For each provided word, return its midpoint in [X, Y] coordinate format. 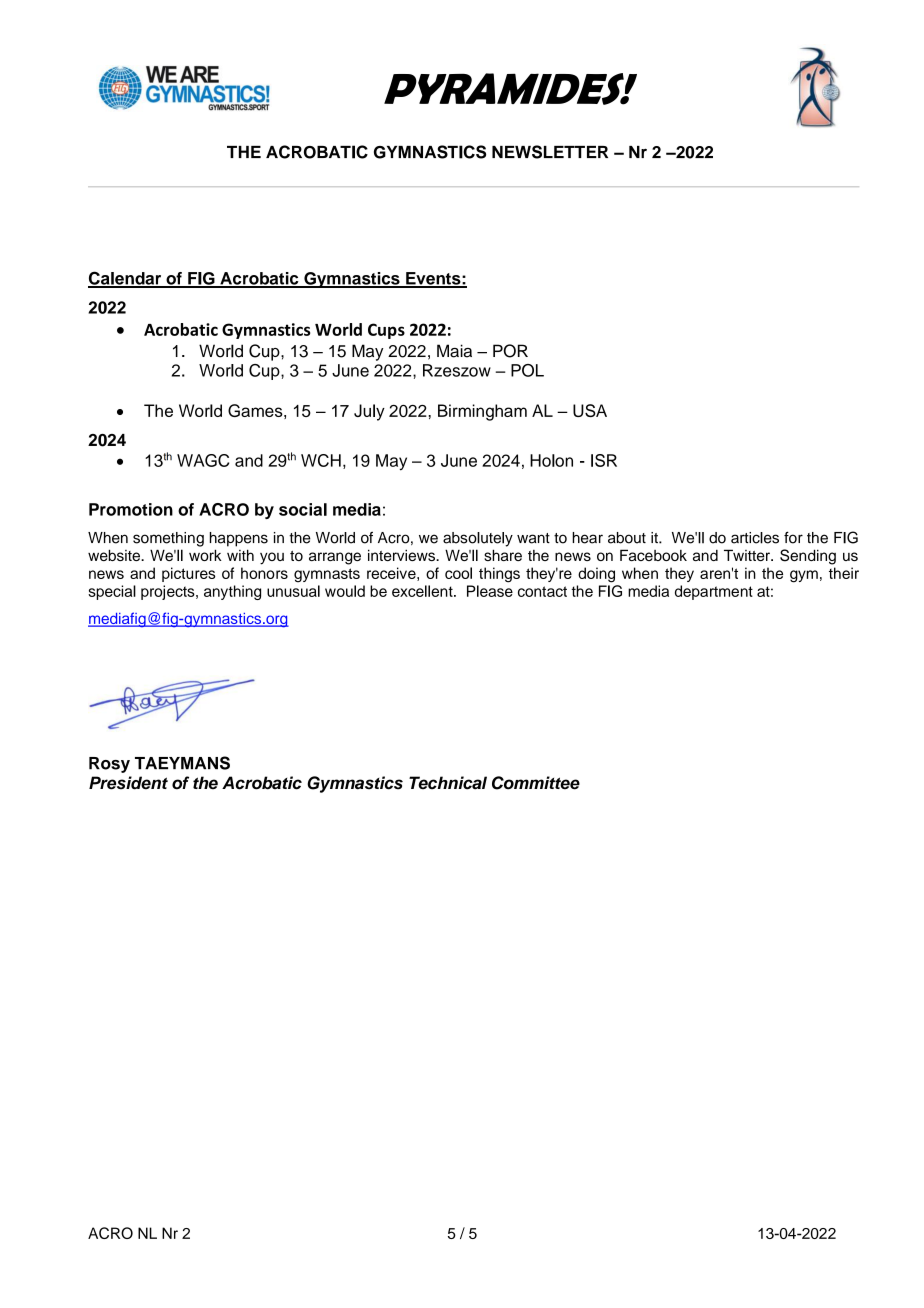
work [205, 555]
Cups [386, 331]
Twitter [748, 555]
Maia [454, 351]
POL [527, 370]
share [503, 555]
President [128, 783]
